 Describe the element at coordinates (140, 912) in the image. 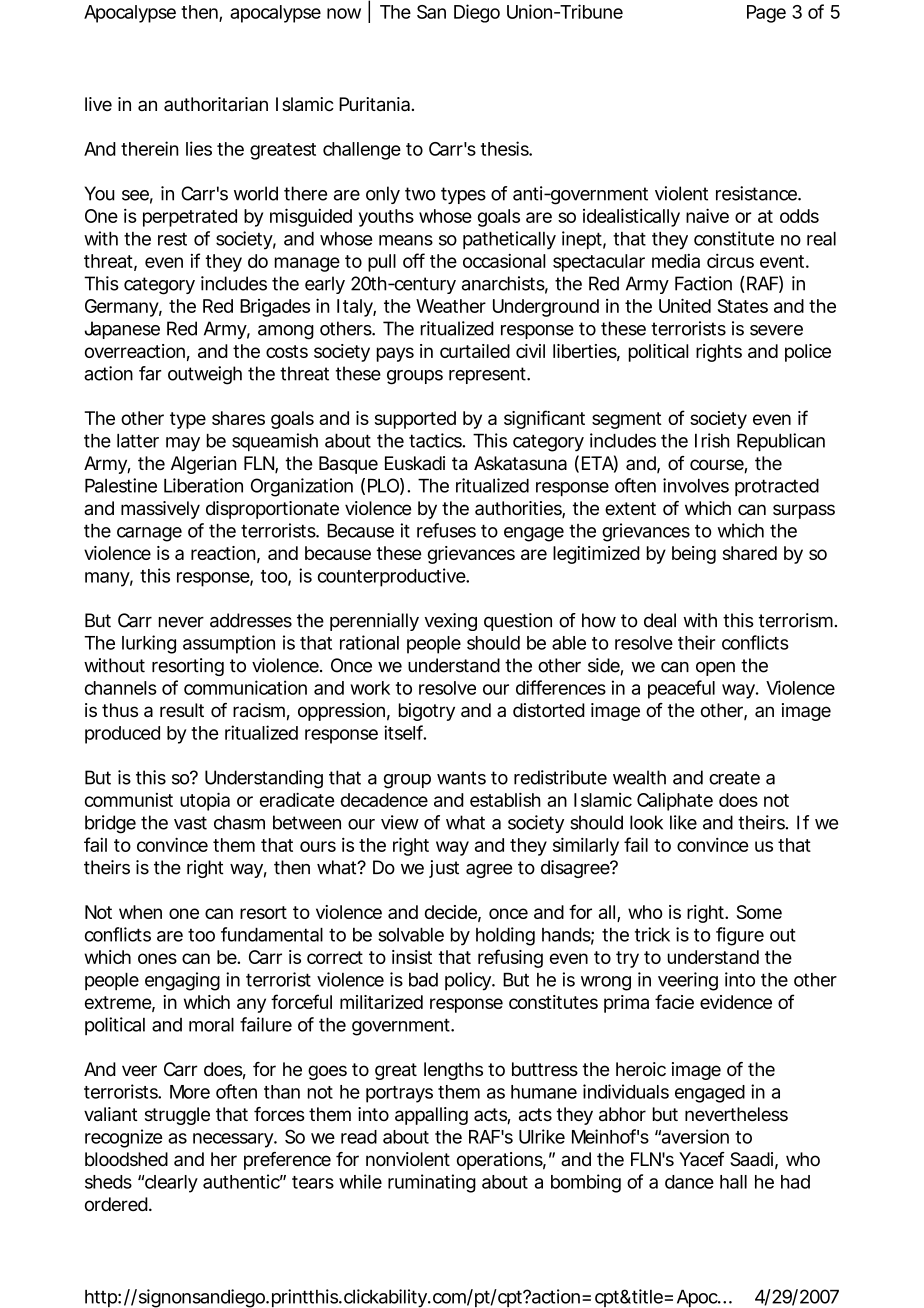

I see `when` at that location.
